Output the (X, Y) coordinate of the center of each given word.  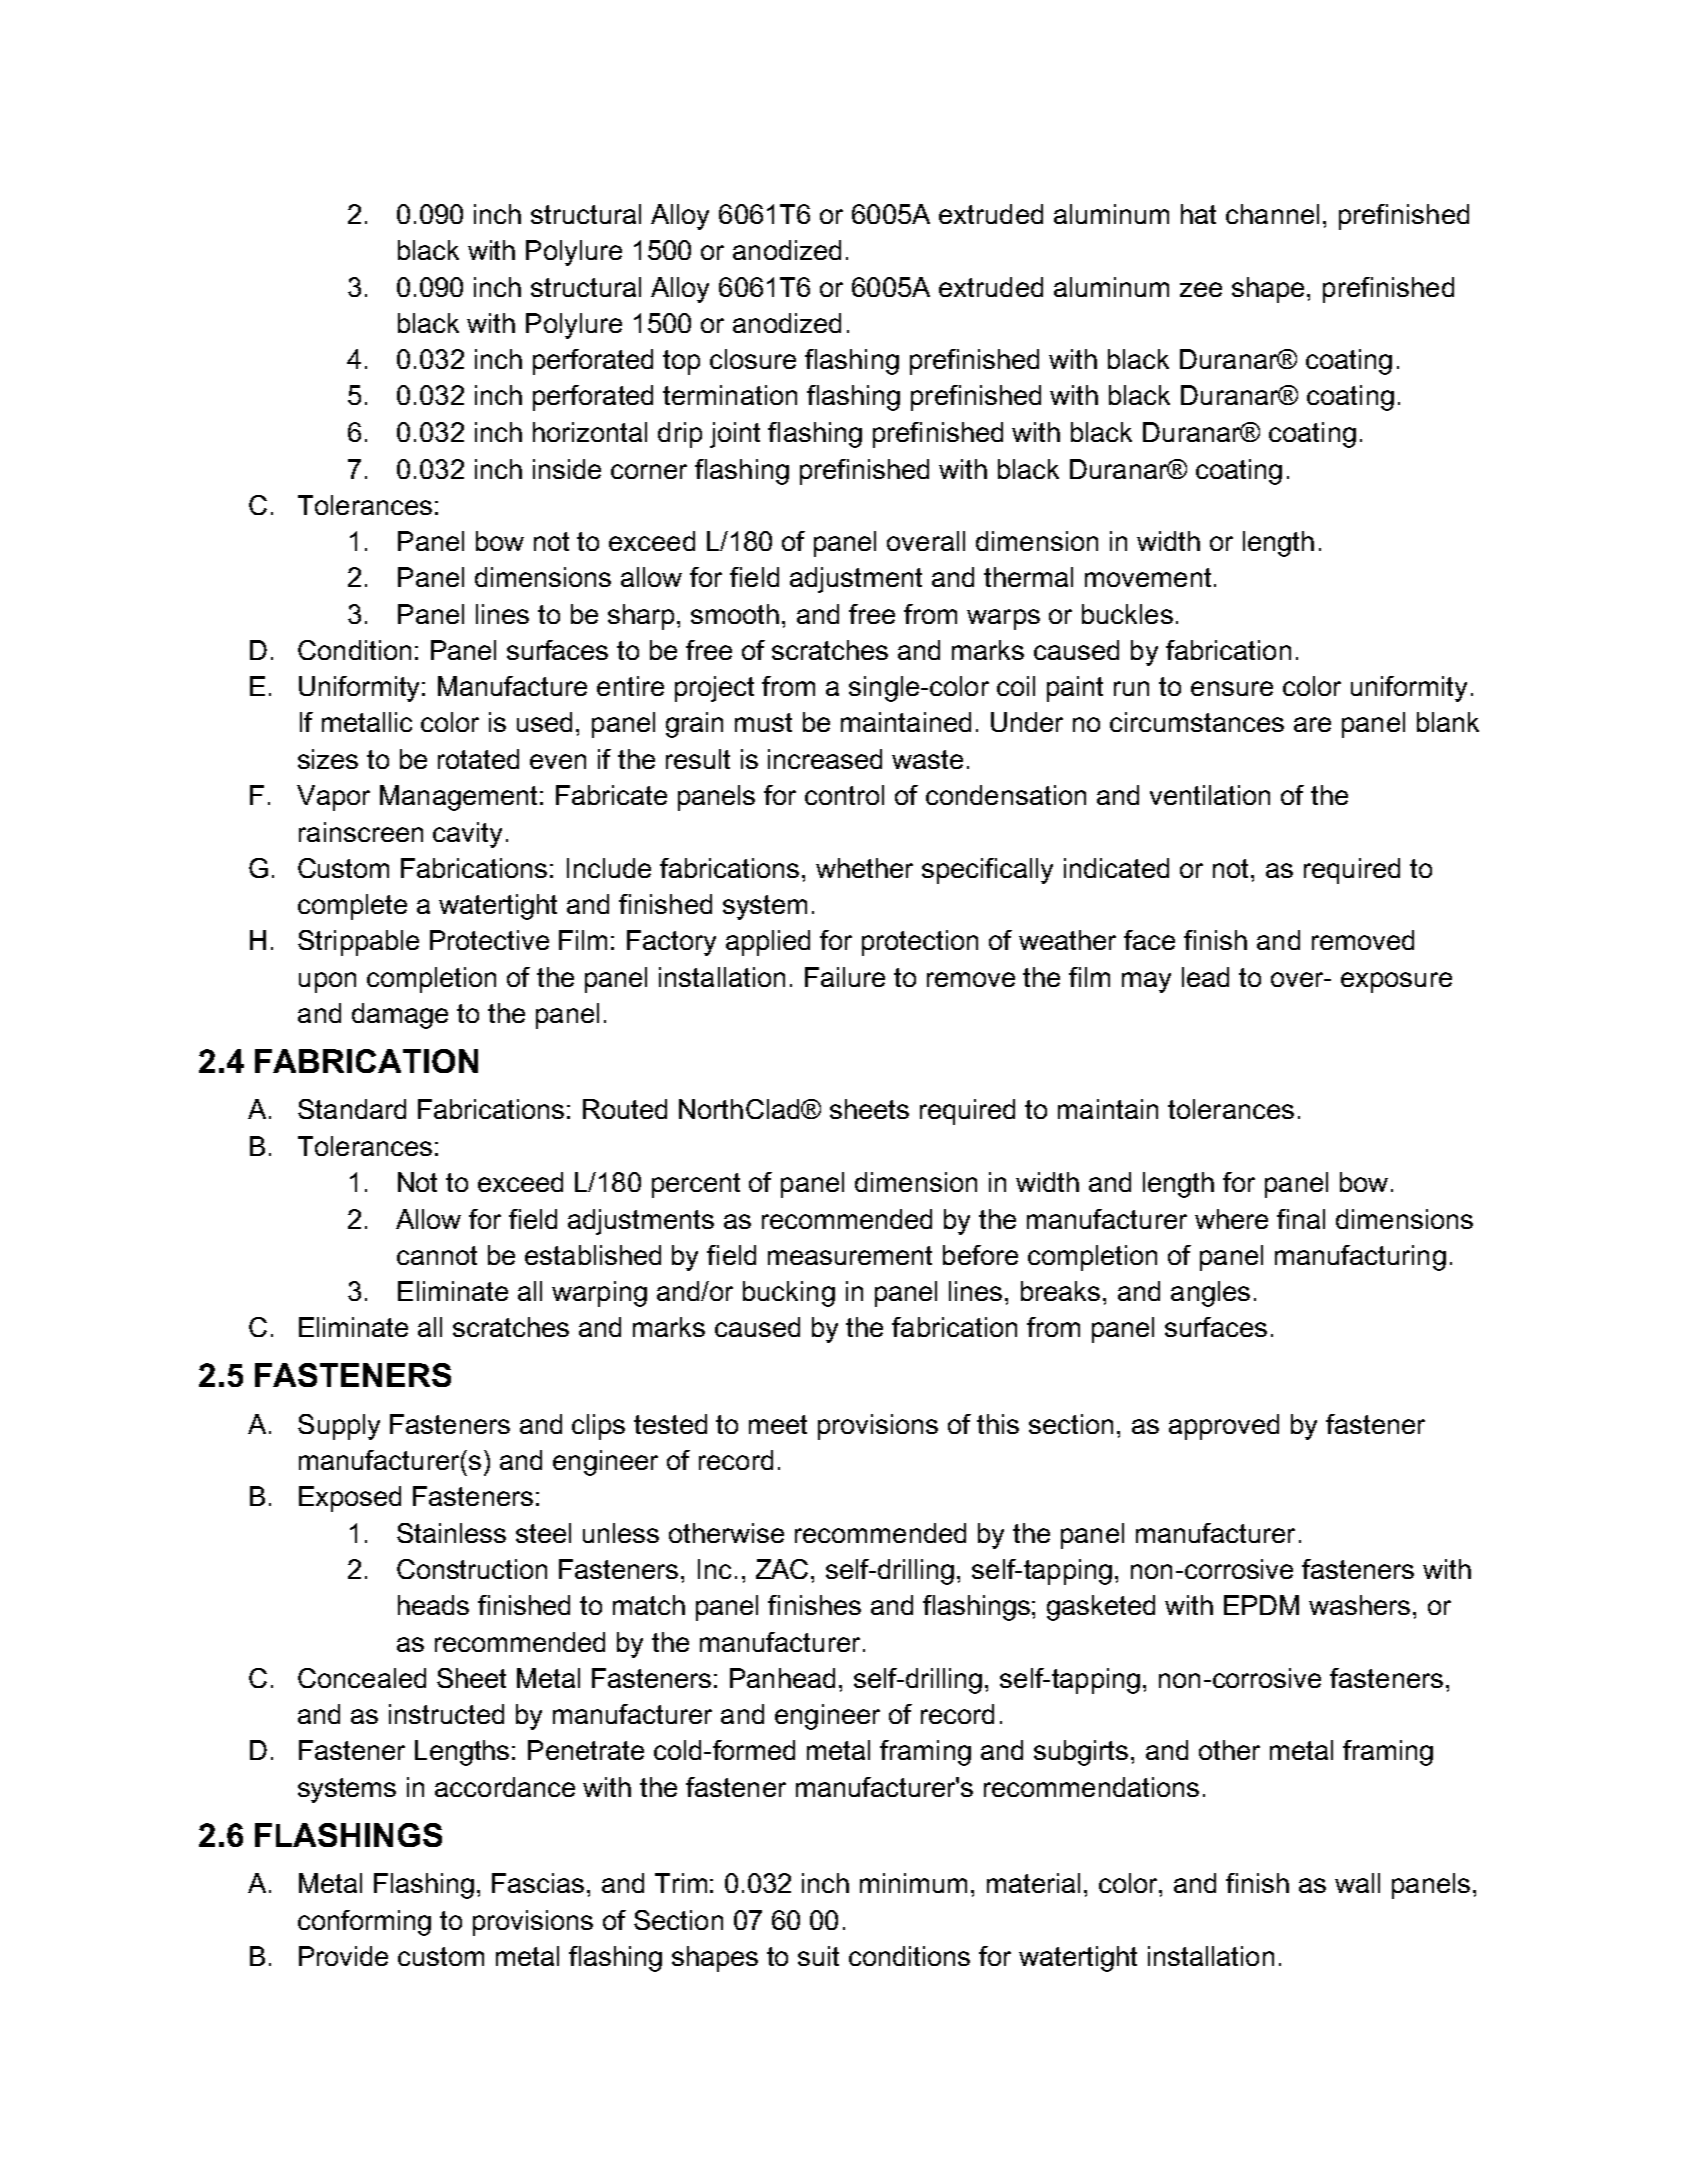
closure (753, 359)
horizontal (590, 432)
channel (1272, 214)
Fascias (538, 1883)
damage (400, 1016)
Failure (845, 977)
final (1301, 1219)
